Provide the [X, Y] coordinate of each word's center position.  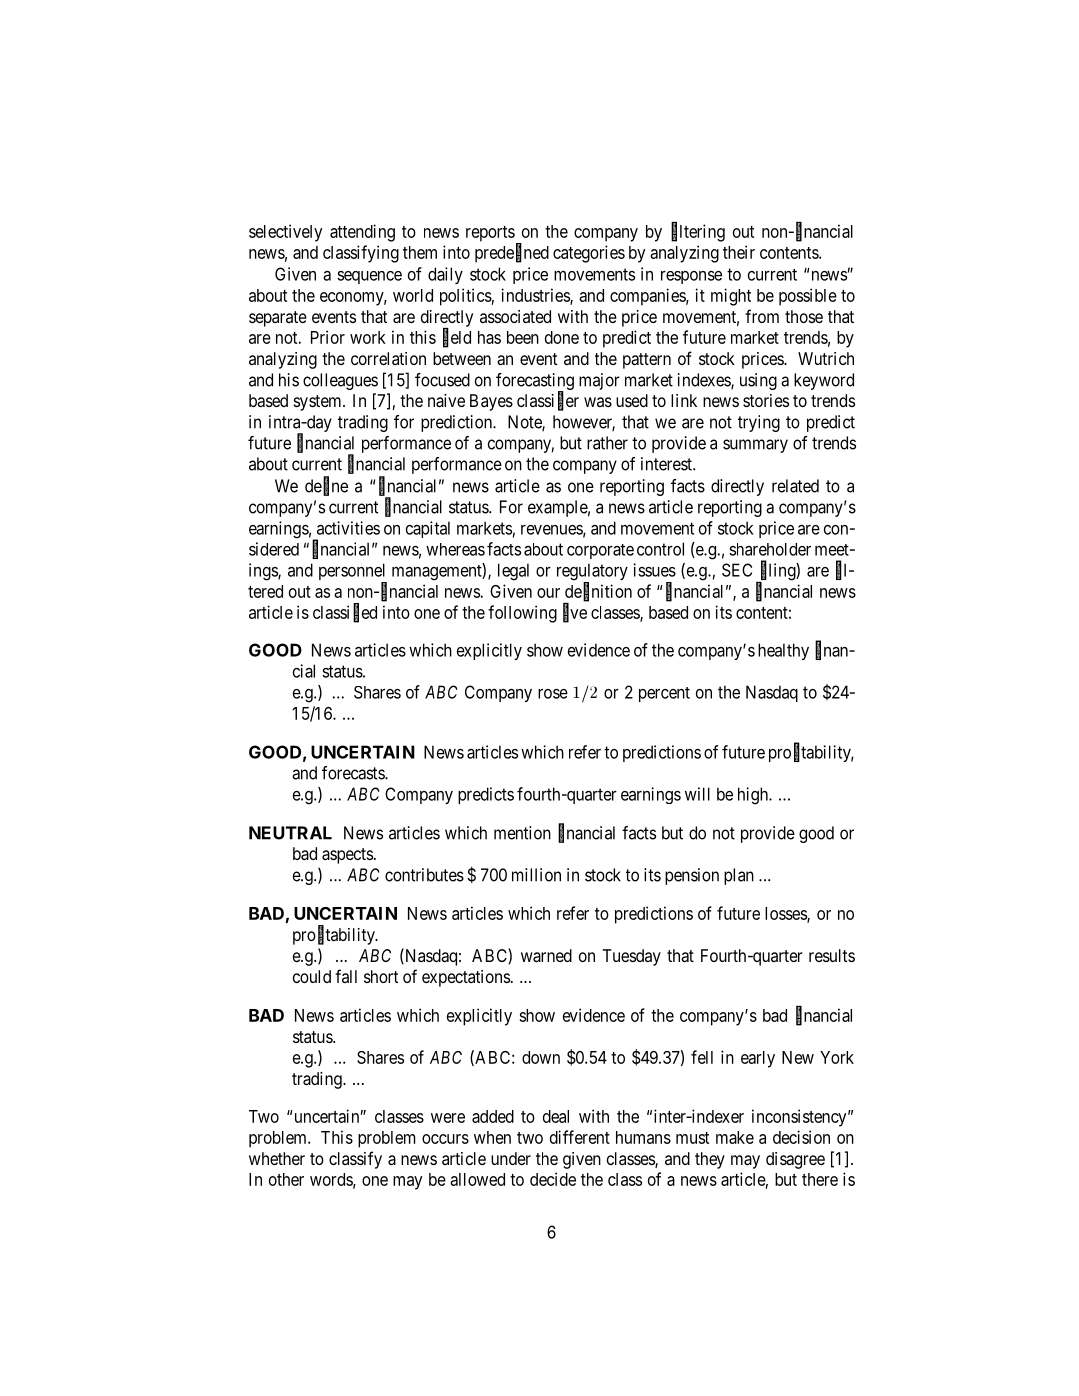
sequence [369, 277]
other [286, 1179]
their [739, 252]
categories [589, 254]
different [580, 1137]
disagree [795, 1160]
